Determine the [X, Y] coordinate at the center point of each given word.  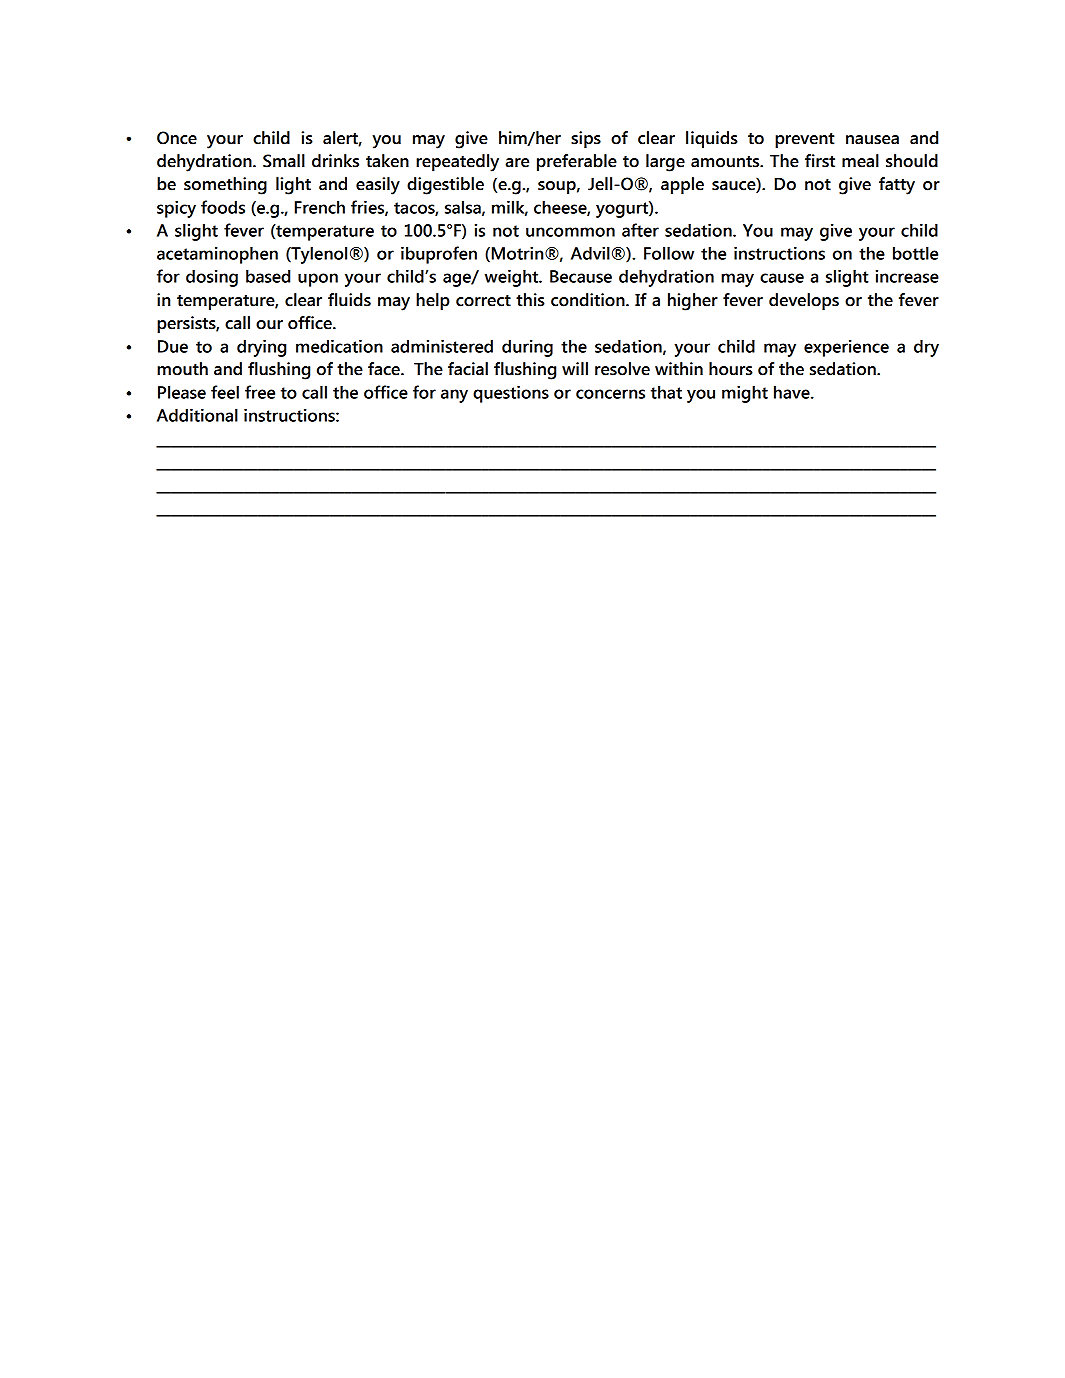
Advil [590, 253]
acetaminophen [217, 255]
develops [804, 301]
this [530, 300]
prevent [805, 140]
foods [223, 207]
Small [284, 161]
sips [586, 139]
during [527, 348]
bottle [915, 253]
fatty [897, 186]
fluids [349, 300]
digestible [445, 186]
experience [846, 348]
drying [261, 348]
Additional [197, 415]
